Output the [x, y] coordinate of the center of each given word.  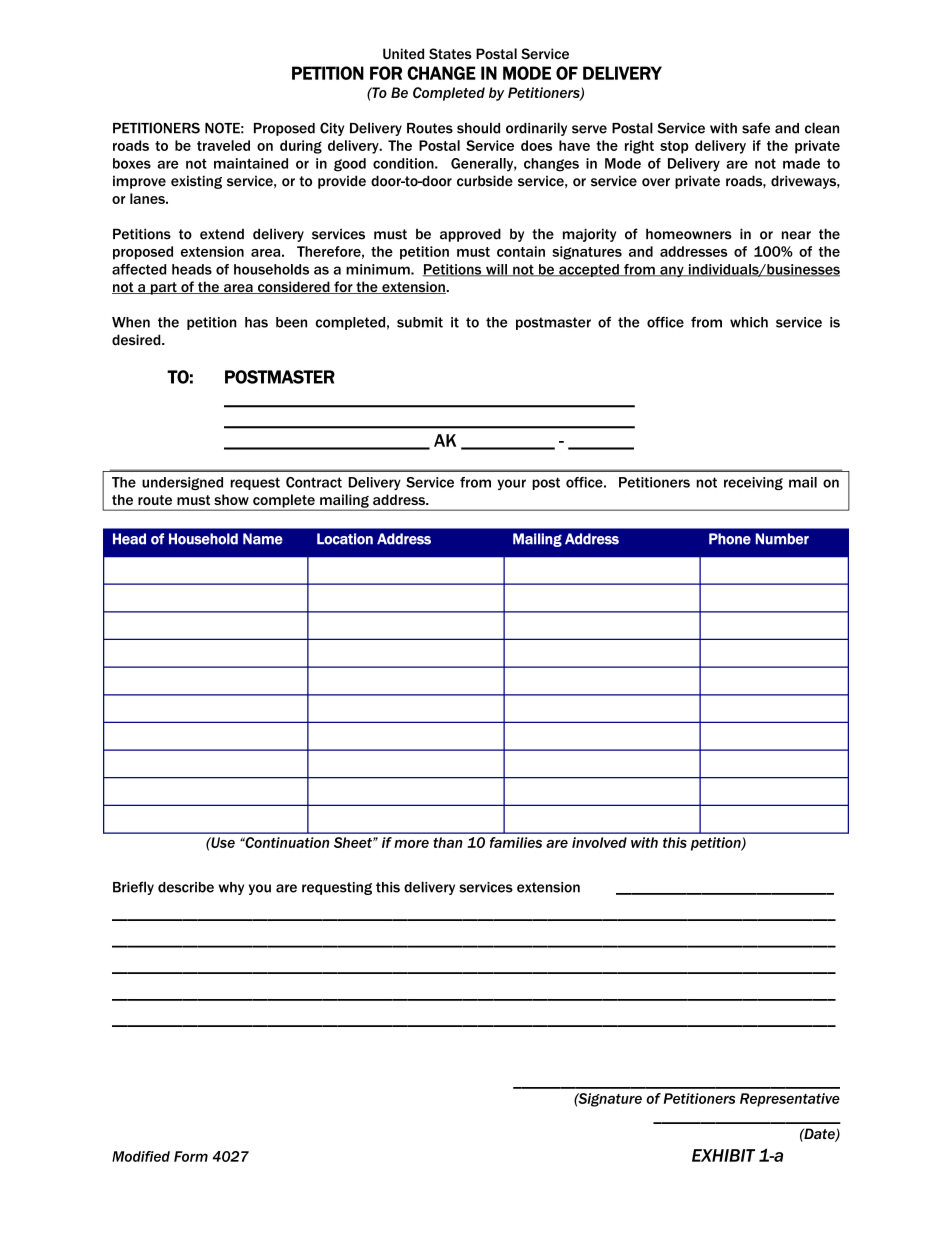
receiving [753, 483]
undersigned [182, 483]
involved [599, 842]
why [231, 888]
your [511, 484]
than [448, 842]
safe [756, 128]
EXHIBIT [723, 1155]
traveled [223, 145]
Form [191, 1156]
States [450, 54]
